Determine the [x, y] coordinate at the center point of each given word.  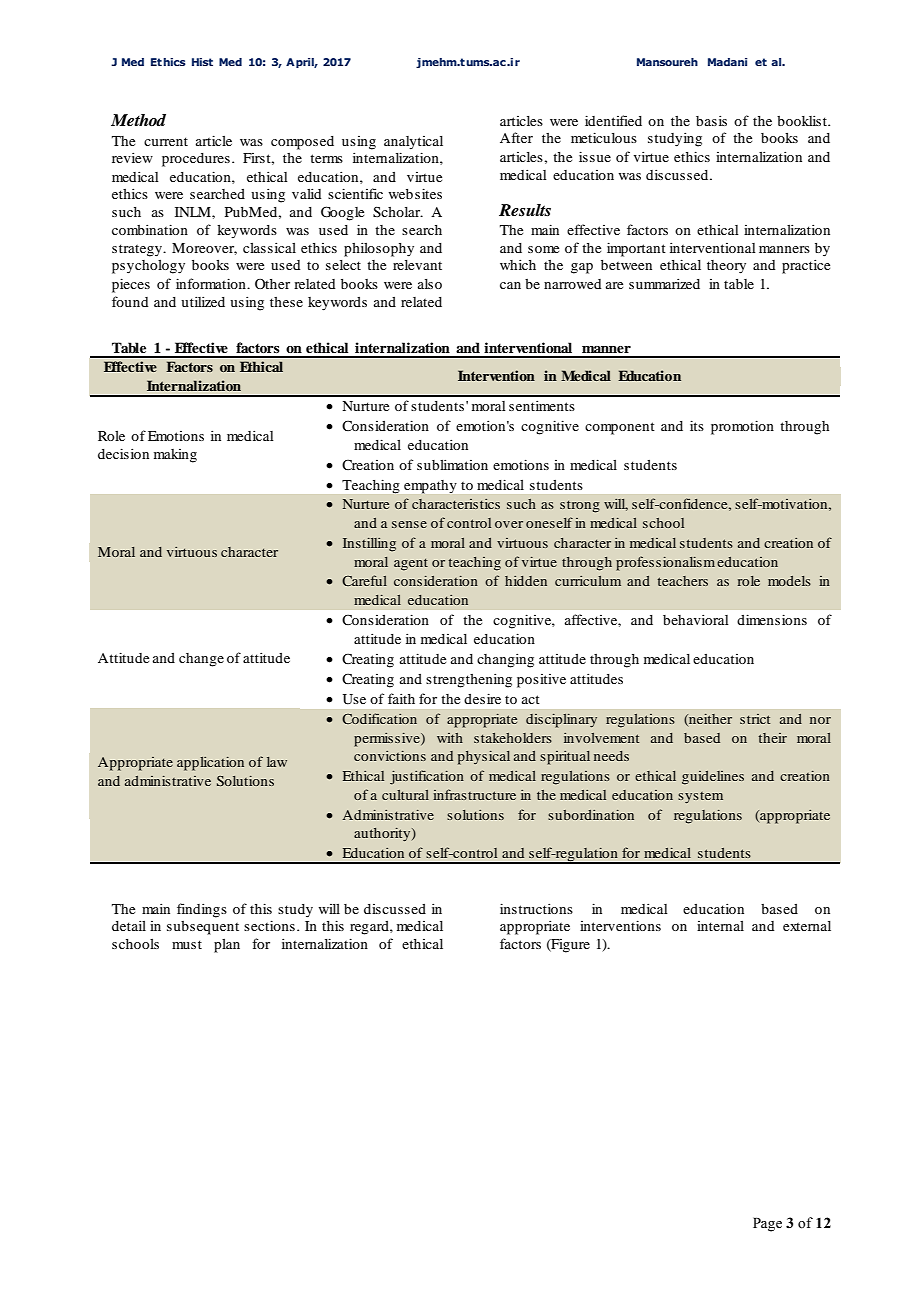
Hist [202, 62]
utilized [203, 301]
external [807, 926]
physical [484, 758]
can [510, 285]
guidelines [713, 778]
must [187, 944]
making [175, 456]
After [516, 137]
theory [726, 267]
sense [409, 524]
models [789, 581]
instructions [536, 908]
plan [227, 946]
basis [711, 120]
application [210, 764]
